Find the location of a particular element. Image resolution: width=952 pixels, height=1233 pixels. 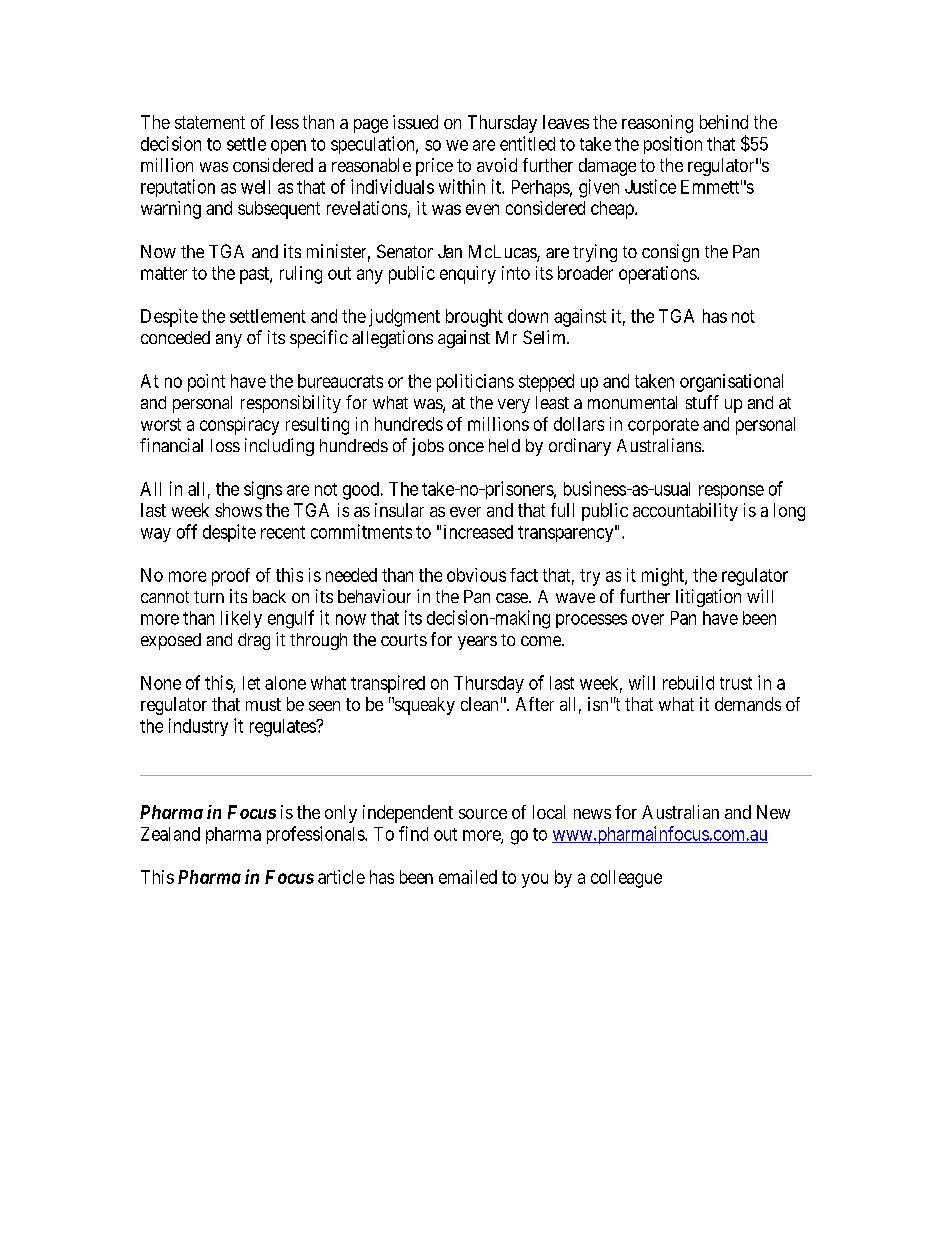

past is located at coordinates (255, 275).
